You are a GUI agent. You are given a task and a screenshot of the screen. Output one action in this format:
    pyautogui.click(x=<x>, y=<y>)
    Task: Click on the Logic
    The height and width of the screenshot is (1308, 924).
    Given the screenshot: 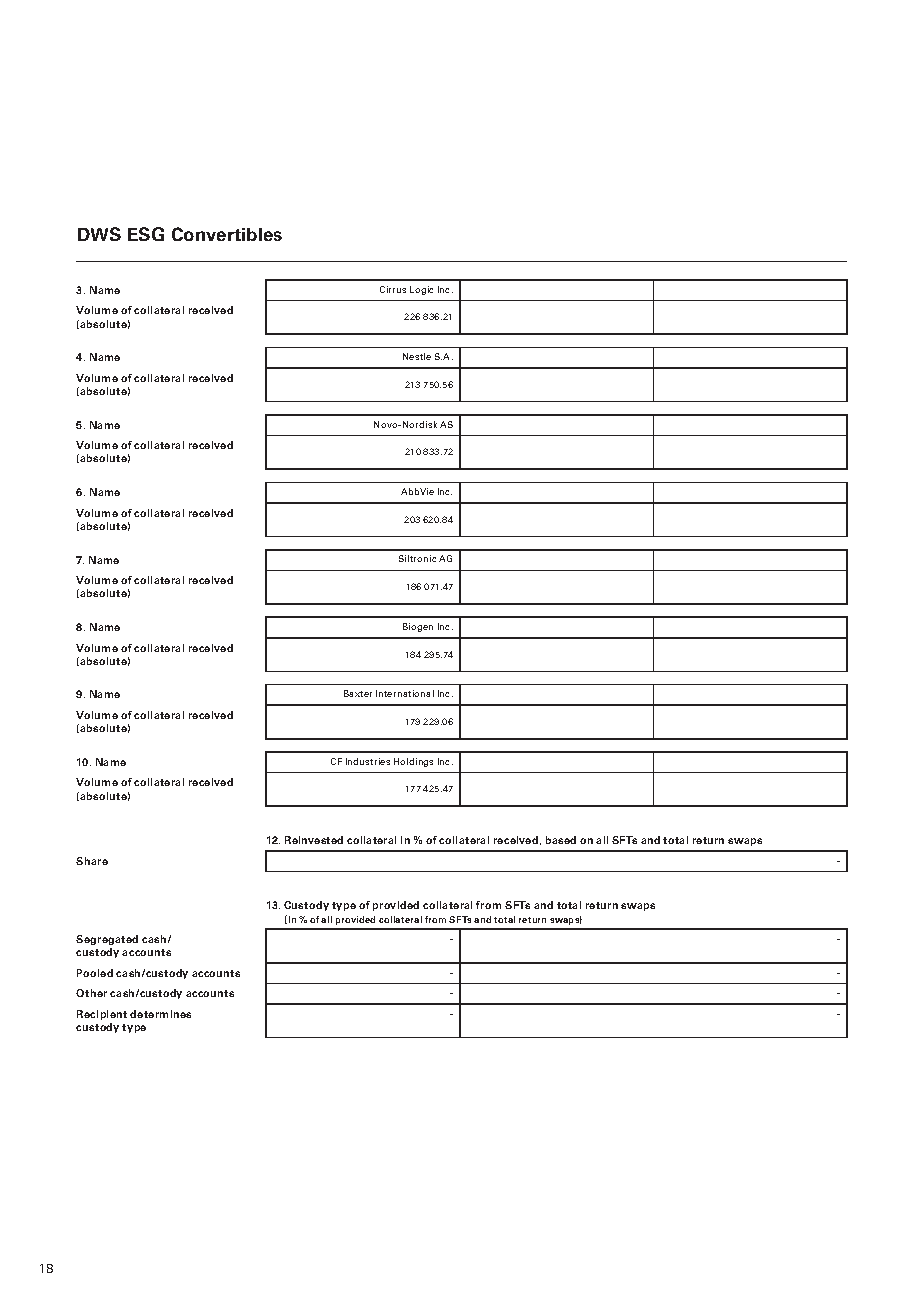 What is the action you would take?
    pyautogui.click(x=421, y=290)
